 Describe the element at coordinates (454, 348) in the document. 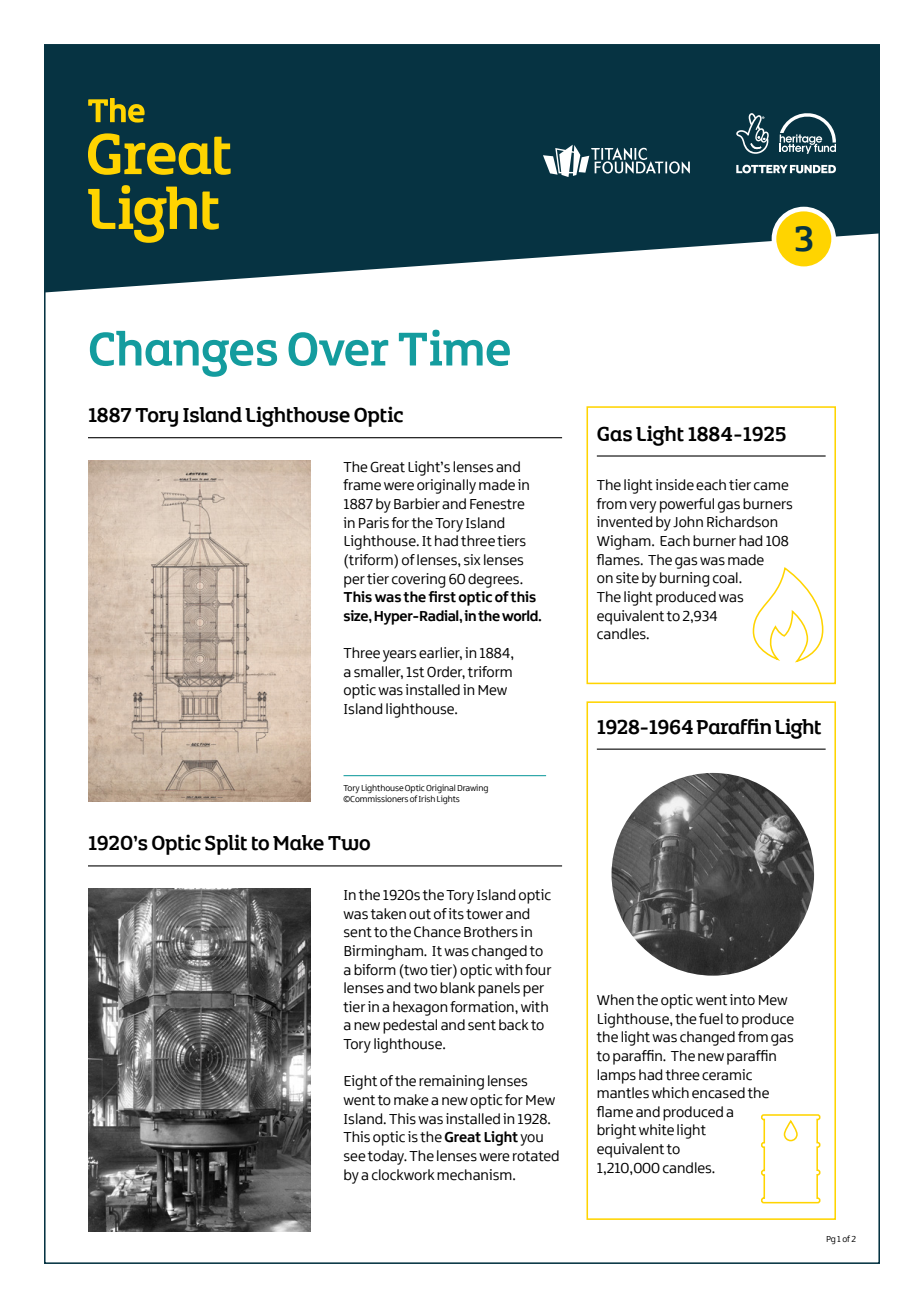

I see `Time` at that location.
